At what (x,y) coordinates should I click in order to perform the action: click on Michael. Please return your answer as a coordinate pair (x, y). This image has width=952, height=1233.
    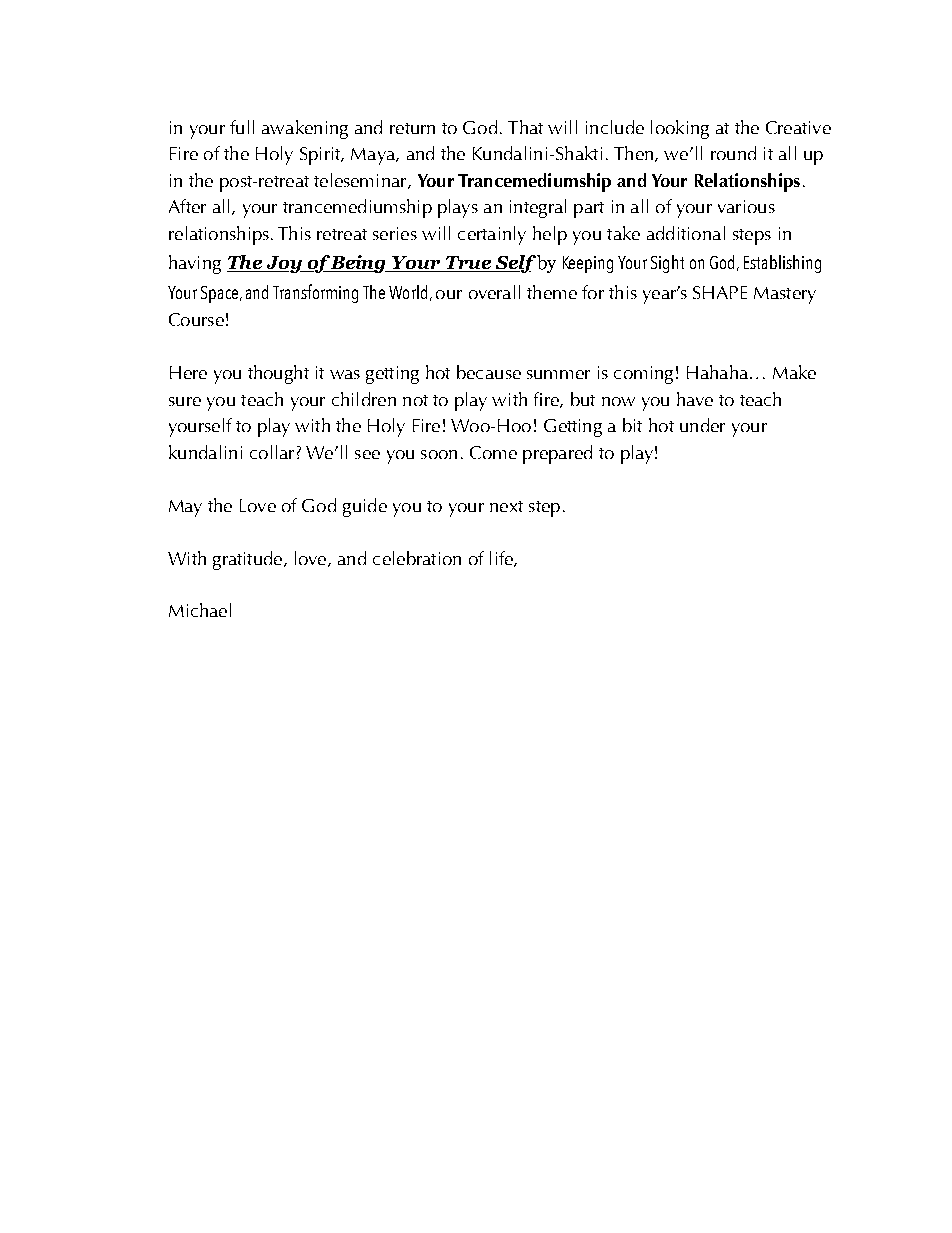
    Looking at the image, I should click on (200, 610).
